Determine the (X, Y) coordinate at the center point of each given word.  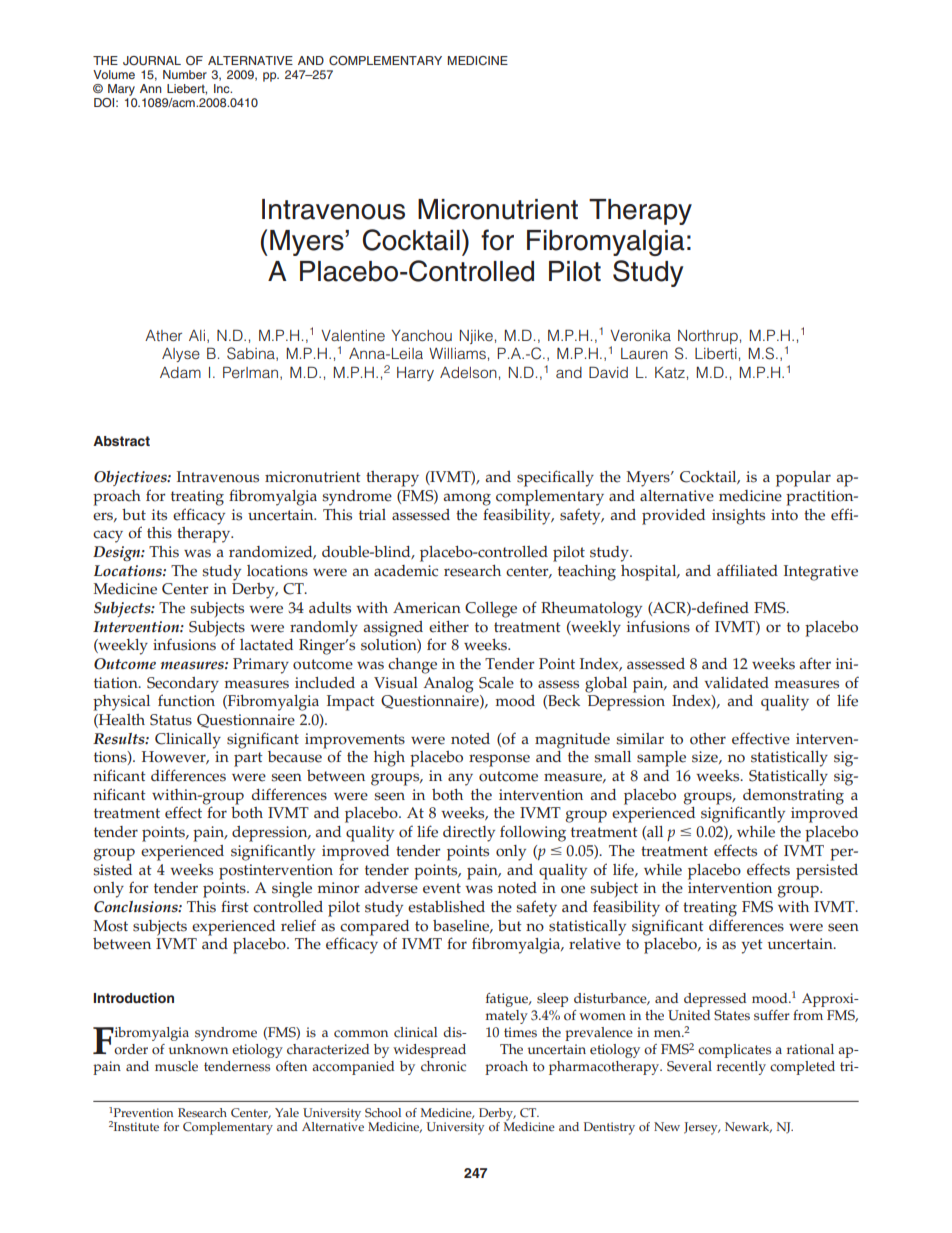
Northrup (708, 337)
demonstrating (793, 797)
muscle (176, 1066)
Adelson (468, 373)
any (460, 779)
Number (185, 74)
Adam (180, 372)
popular (803, 479)
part (248, 759)
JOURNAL (152, 61)
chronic (443, 1066)
